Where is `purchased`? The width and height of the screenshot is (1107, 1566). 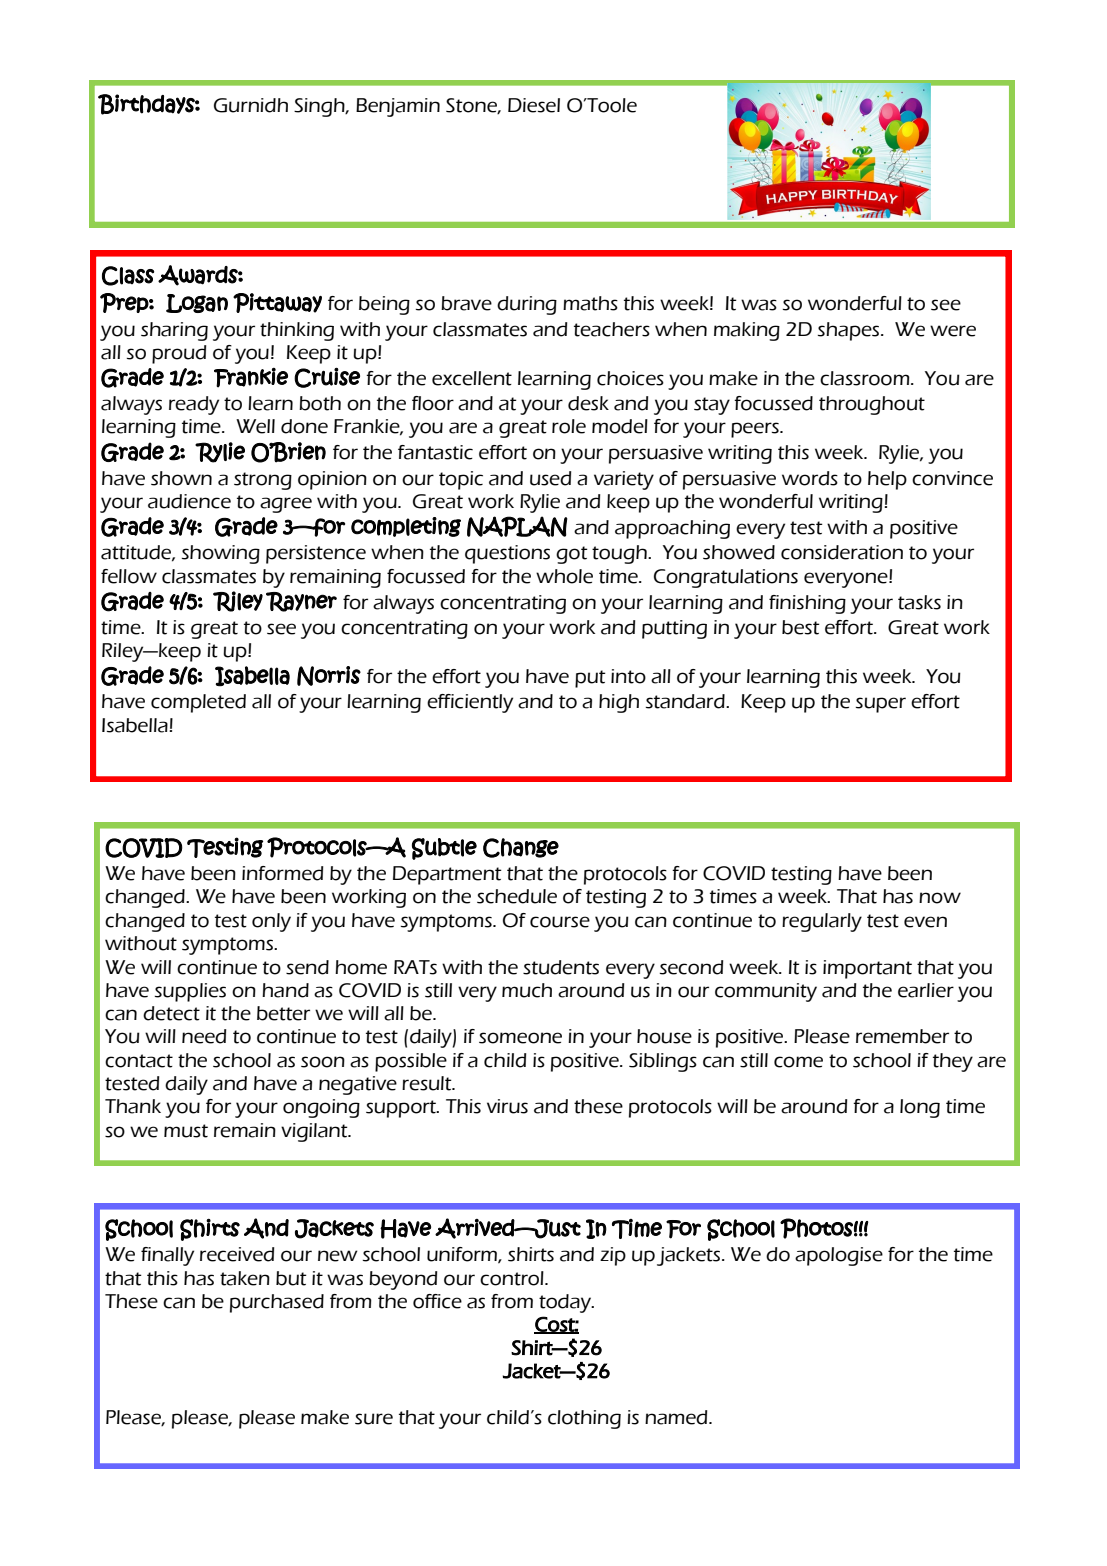 purchased is located at coordinates (277, 1303).
